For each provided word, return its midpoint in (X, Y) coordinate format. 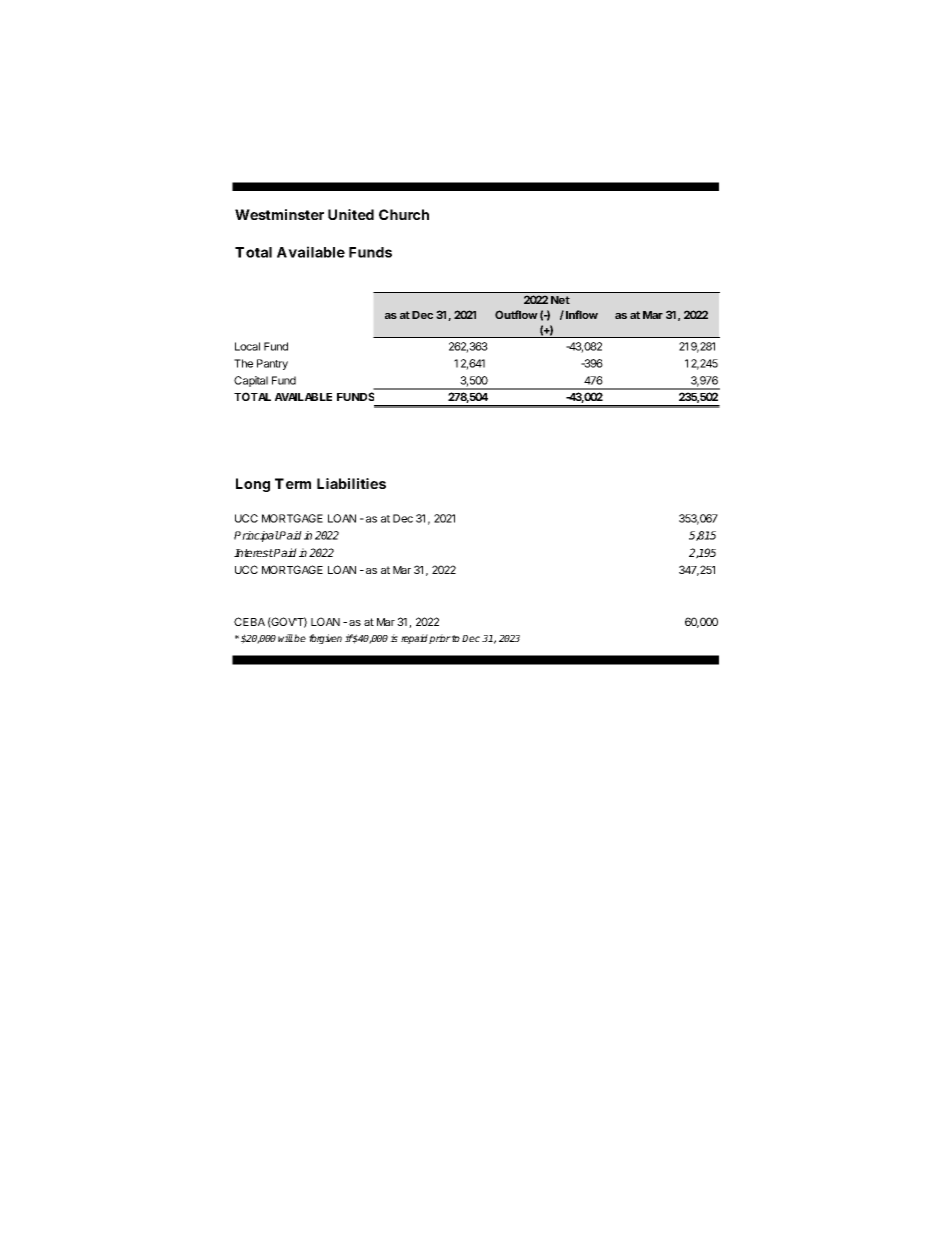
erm (298, 485)
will (285, 638)
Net (560, 300)
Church (404, 214)
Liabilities (351, 483)
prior (440, 639)
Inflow (582, 314)
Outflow (516, 314)
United (351, 214)
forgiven (325, 639)
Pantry (272, 364)
